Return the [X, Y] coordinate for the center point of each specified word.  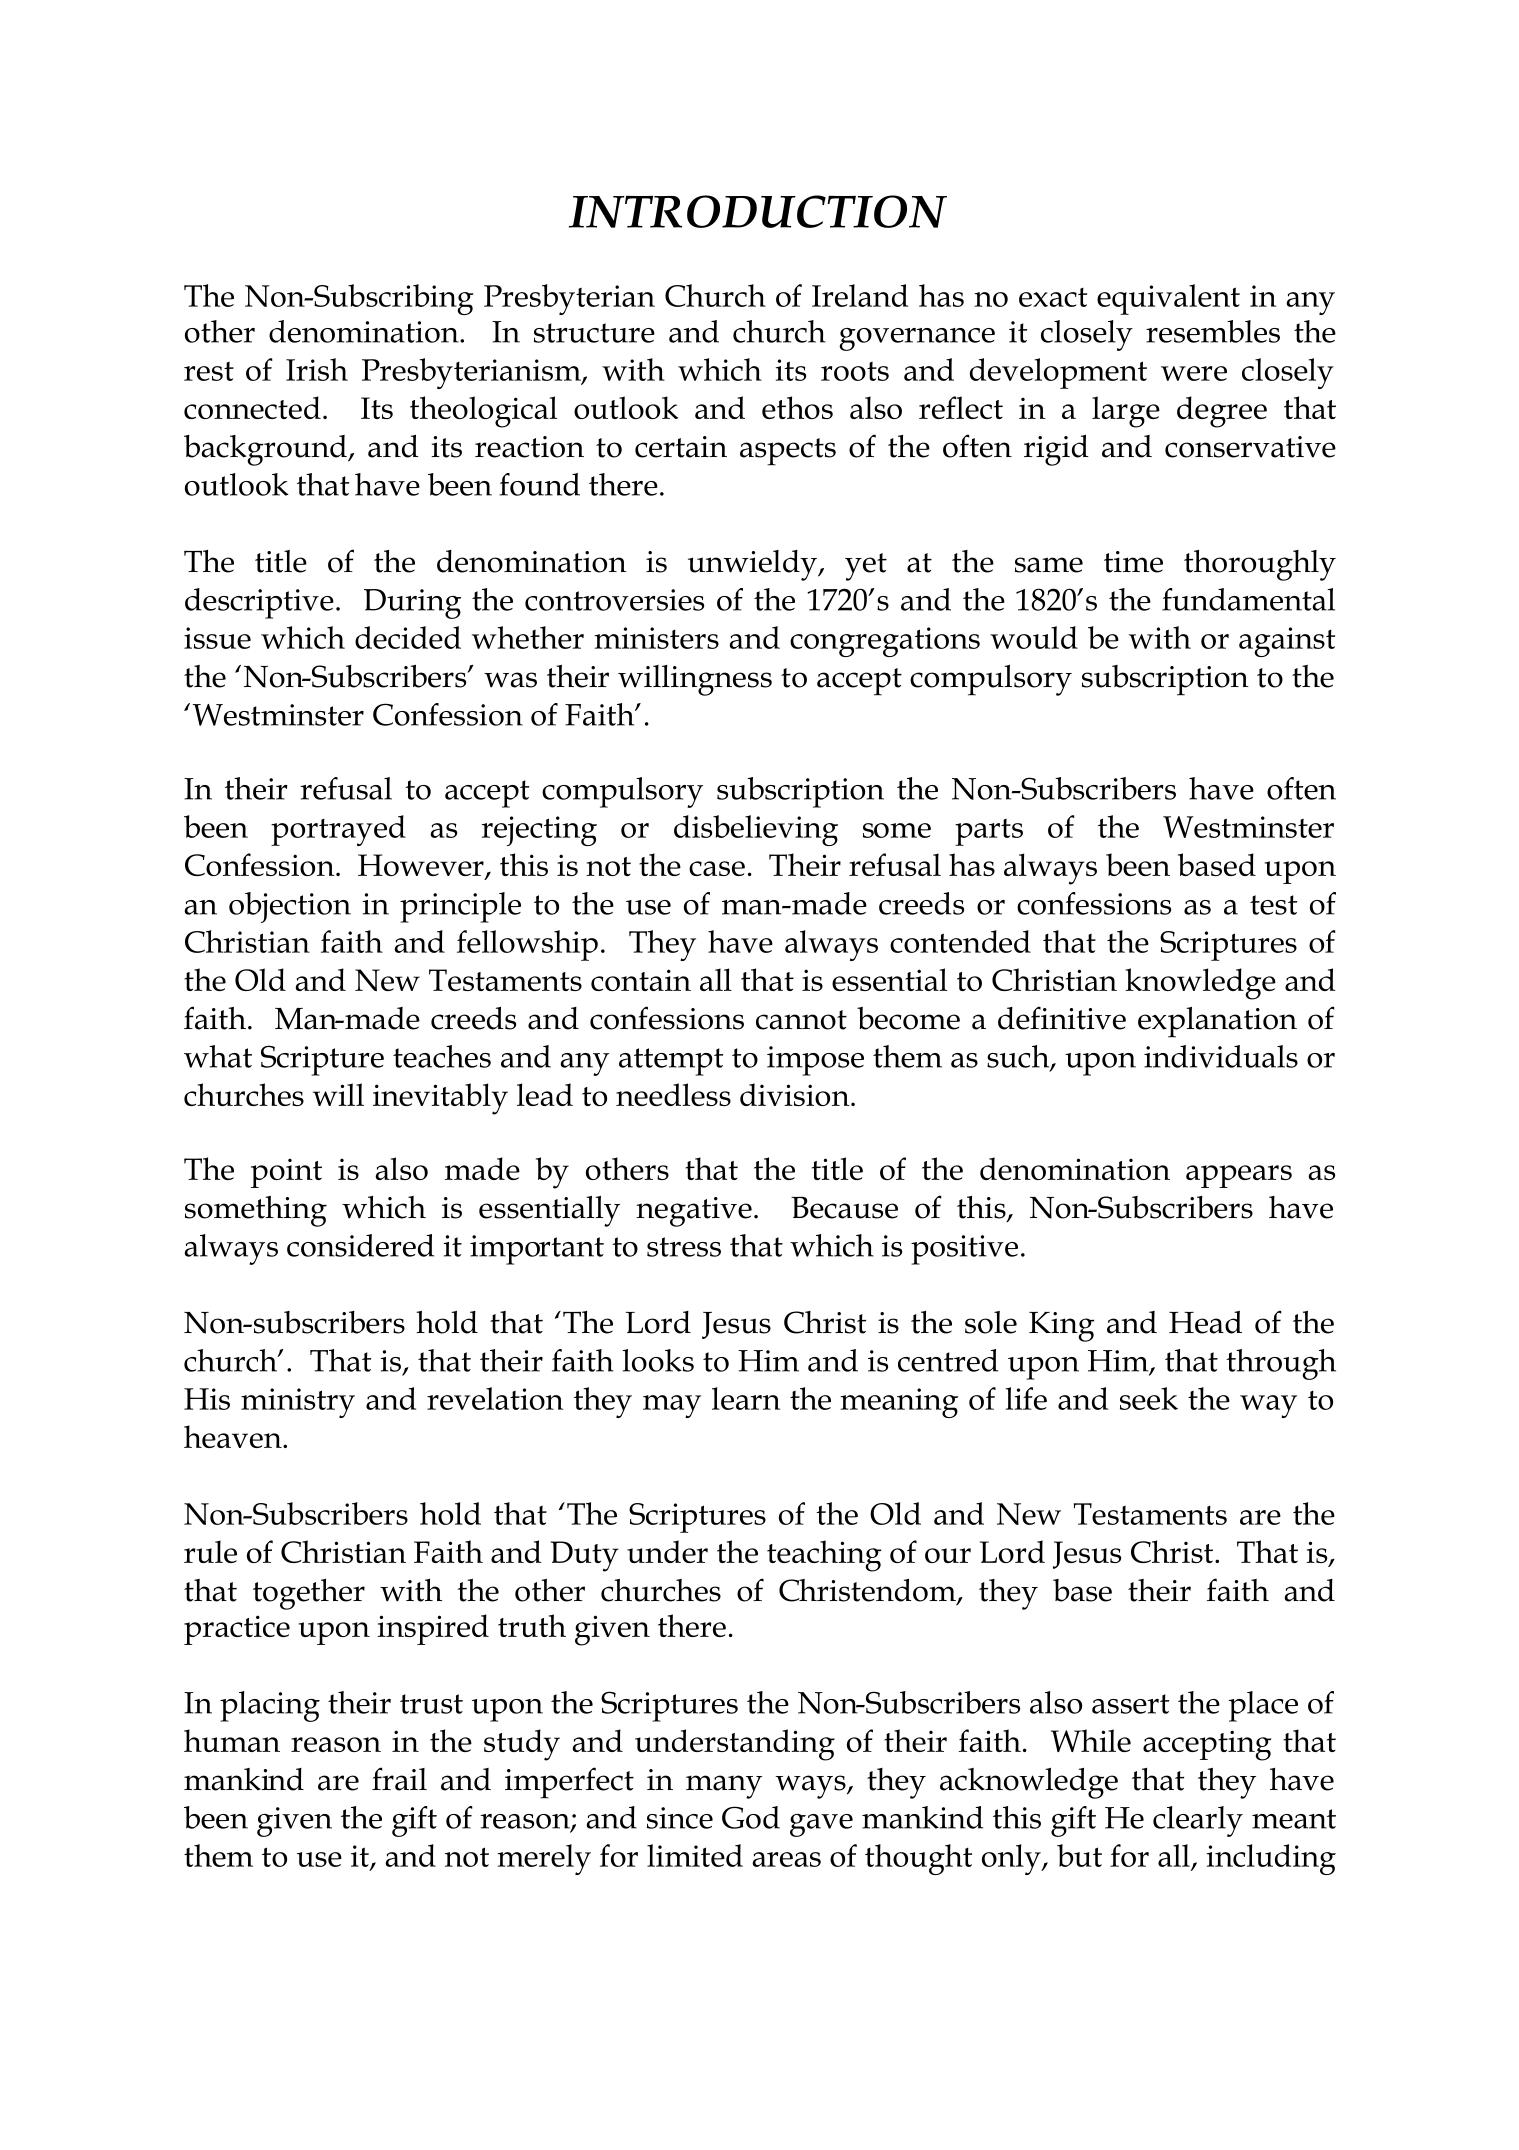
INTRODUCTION [758, 211]
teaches [442, 1056]
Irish [317, 369]
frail [399, 1779]
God [751, 1817]
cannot [801, 1020]
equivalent [1168, 299]
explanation [1217, 1022]
